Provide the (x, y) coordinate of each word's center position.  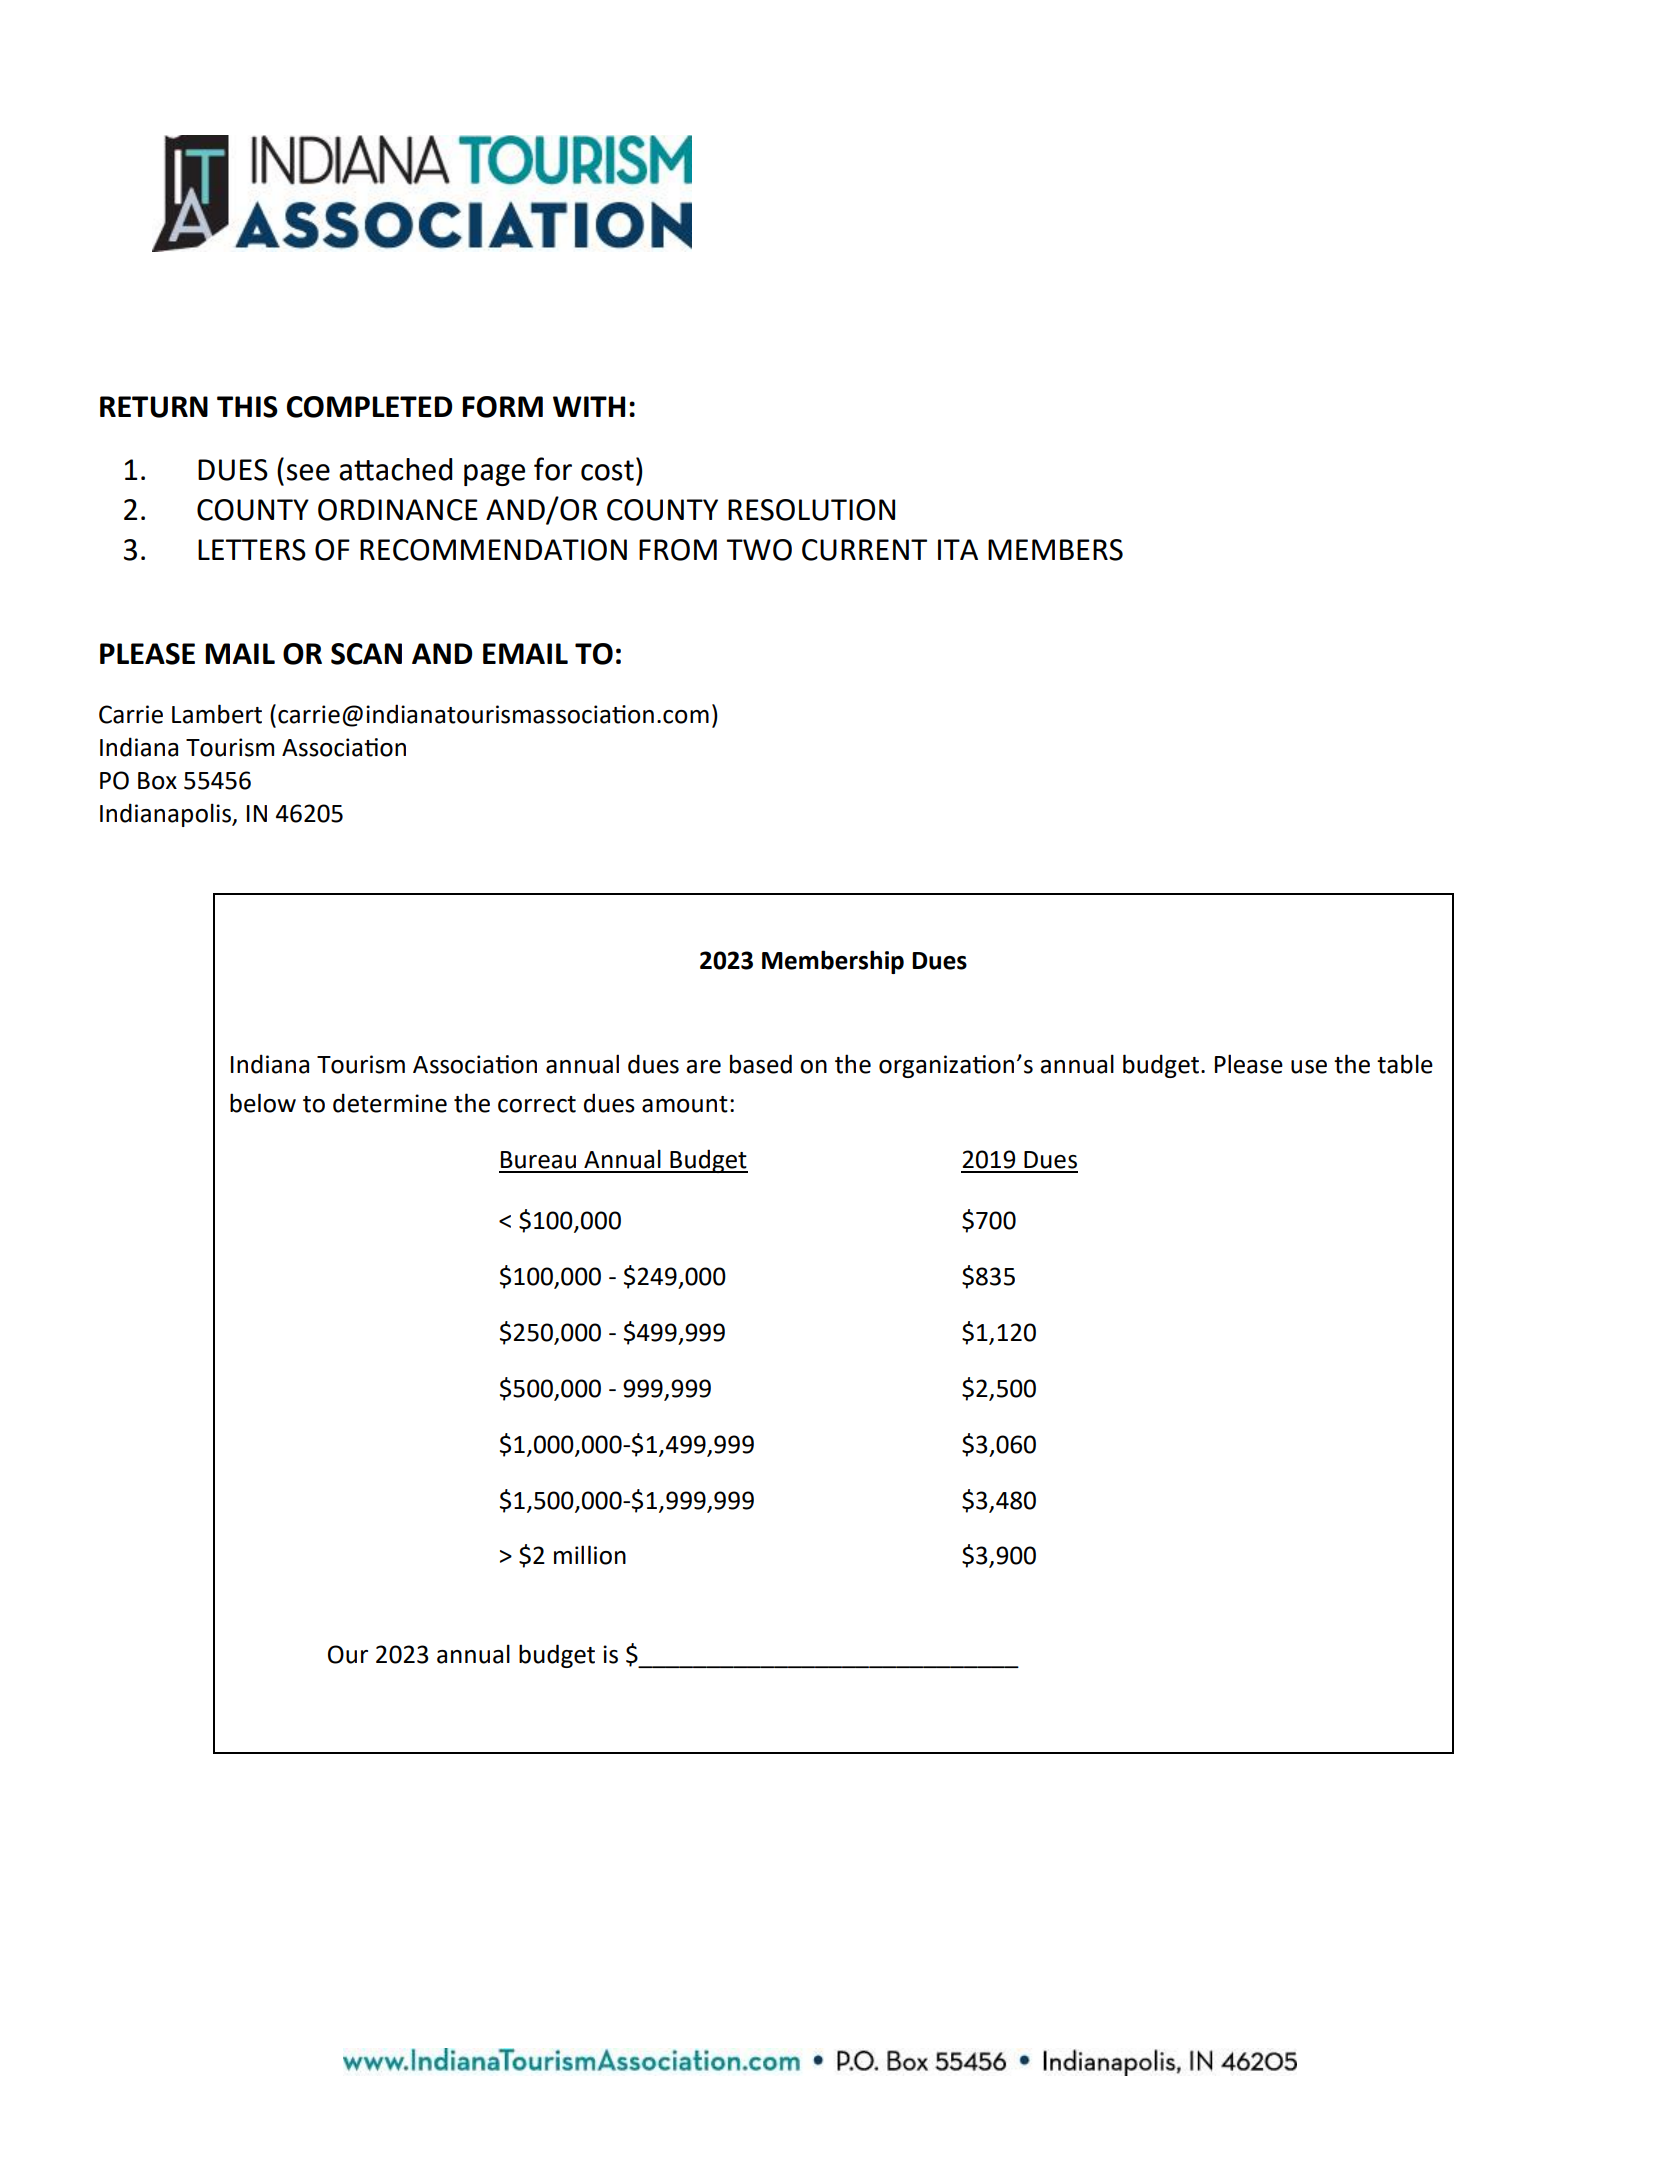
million (590, 1555)
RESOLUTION (811, 510)
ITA (958, 549)
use (1309, 1067)
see (308, 472)
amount (685, 1104)
